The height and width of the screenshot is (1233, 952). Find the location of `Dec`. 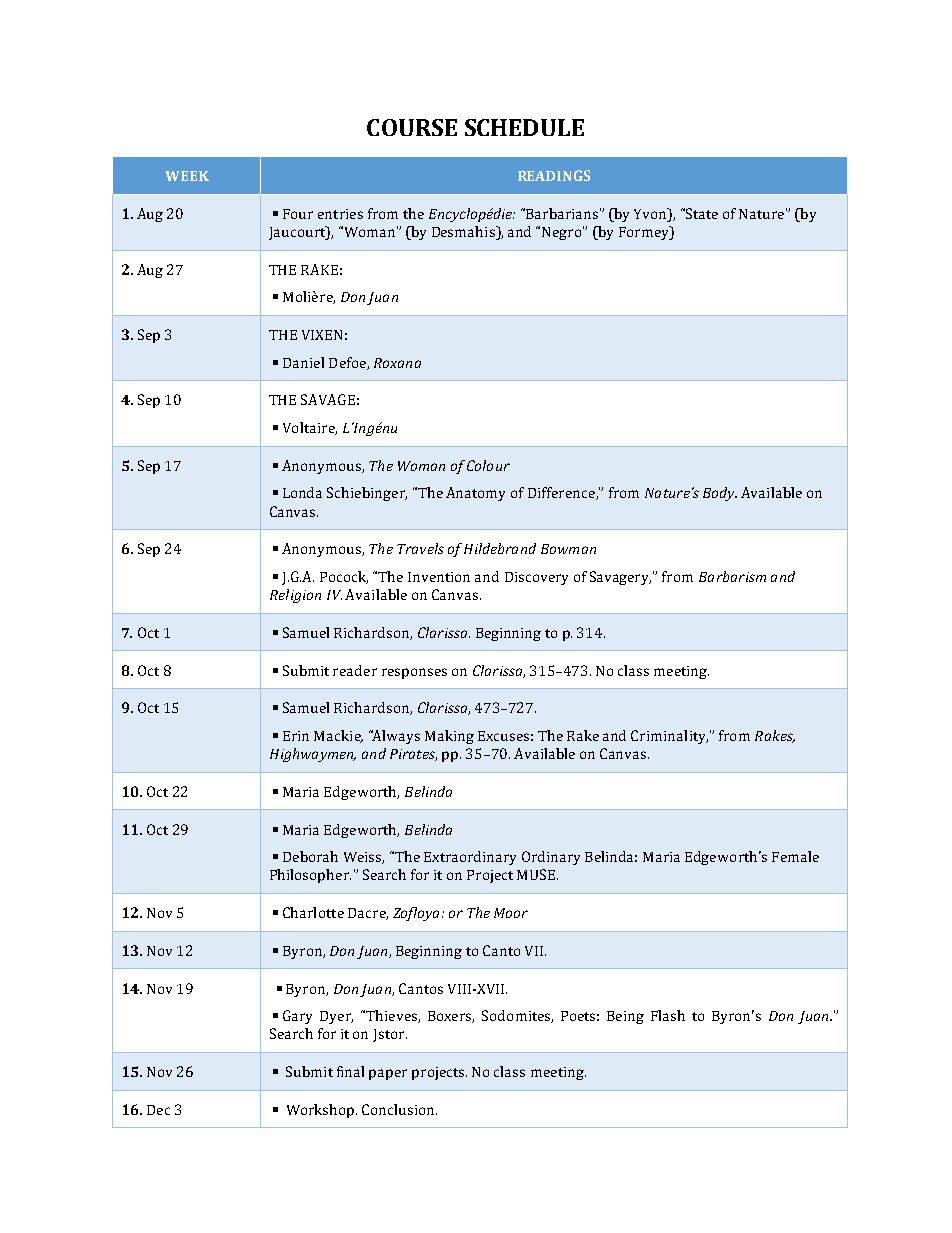

Dec is located at coordinates (158, 1110).
